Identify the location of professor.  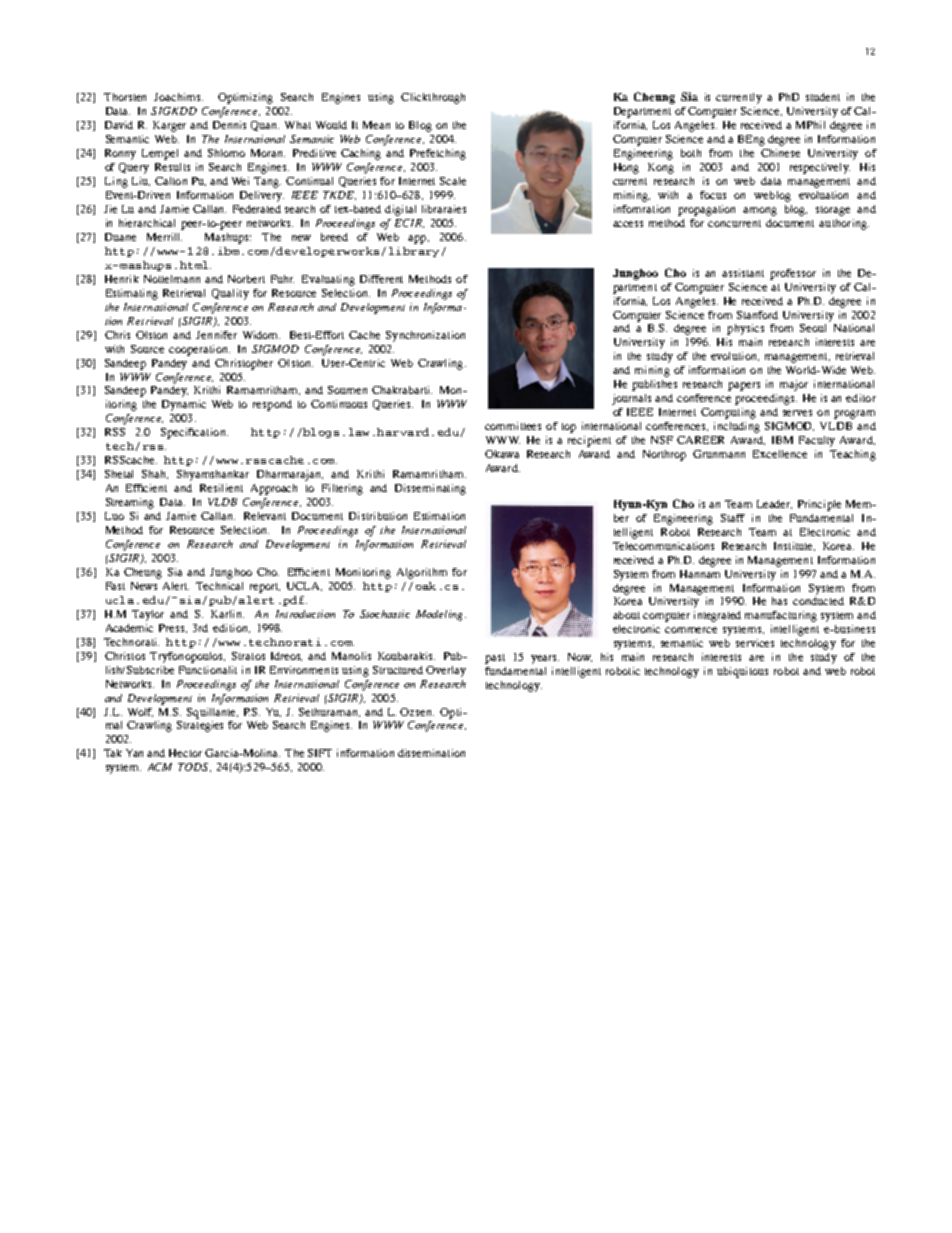
(793, 274).
